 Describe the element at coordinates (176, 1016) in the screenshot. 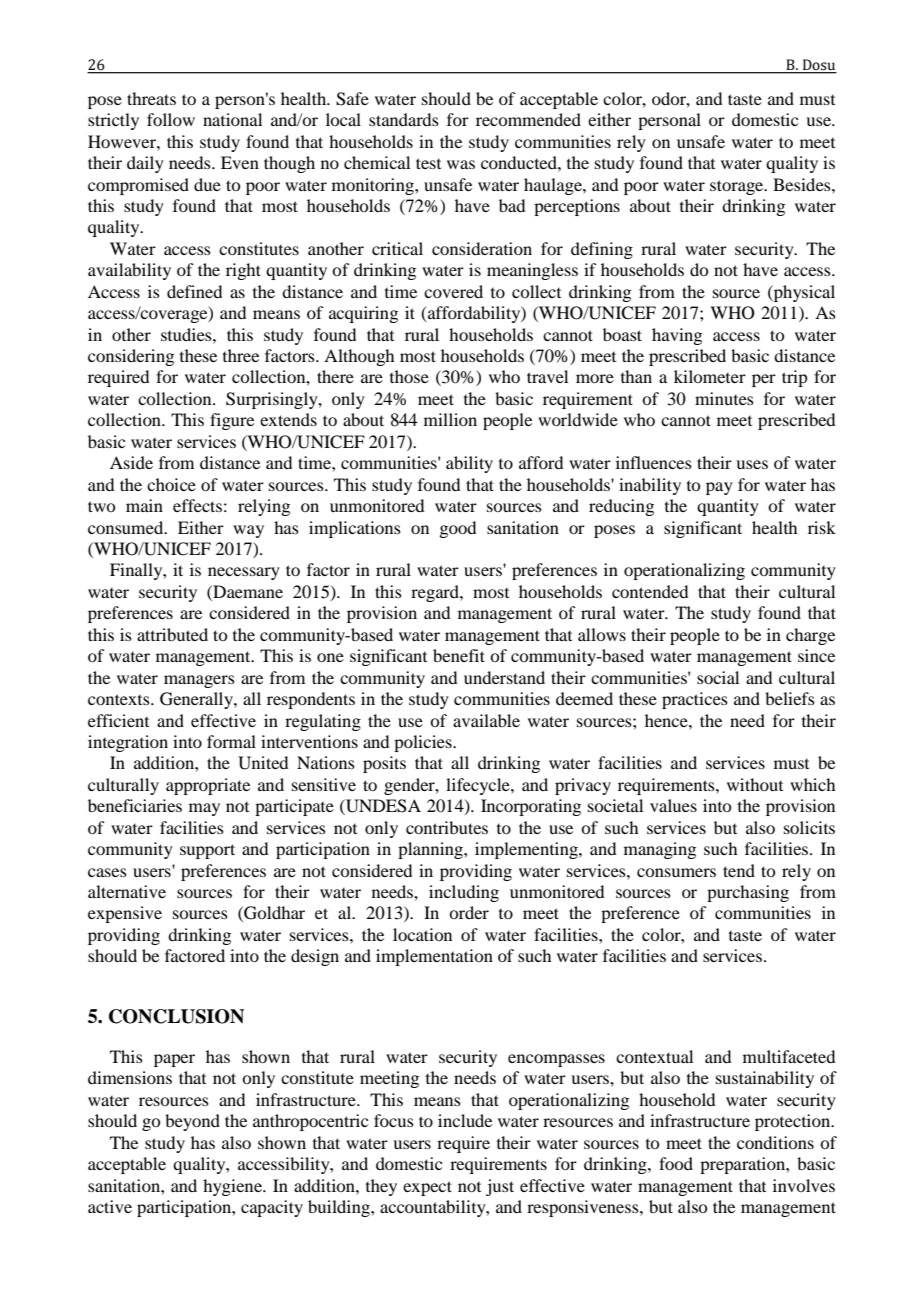

I see `CONCLUSION` at that location.
